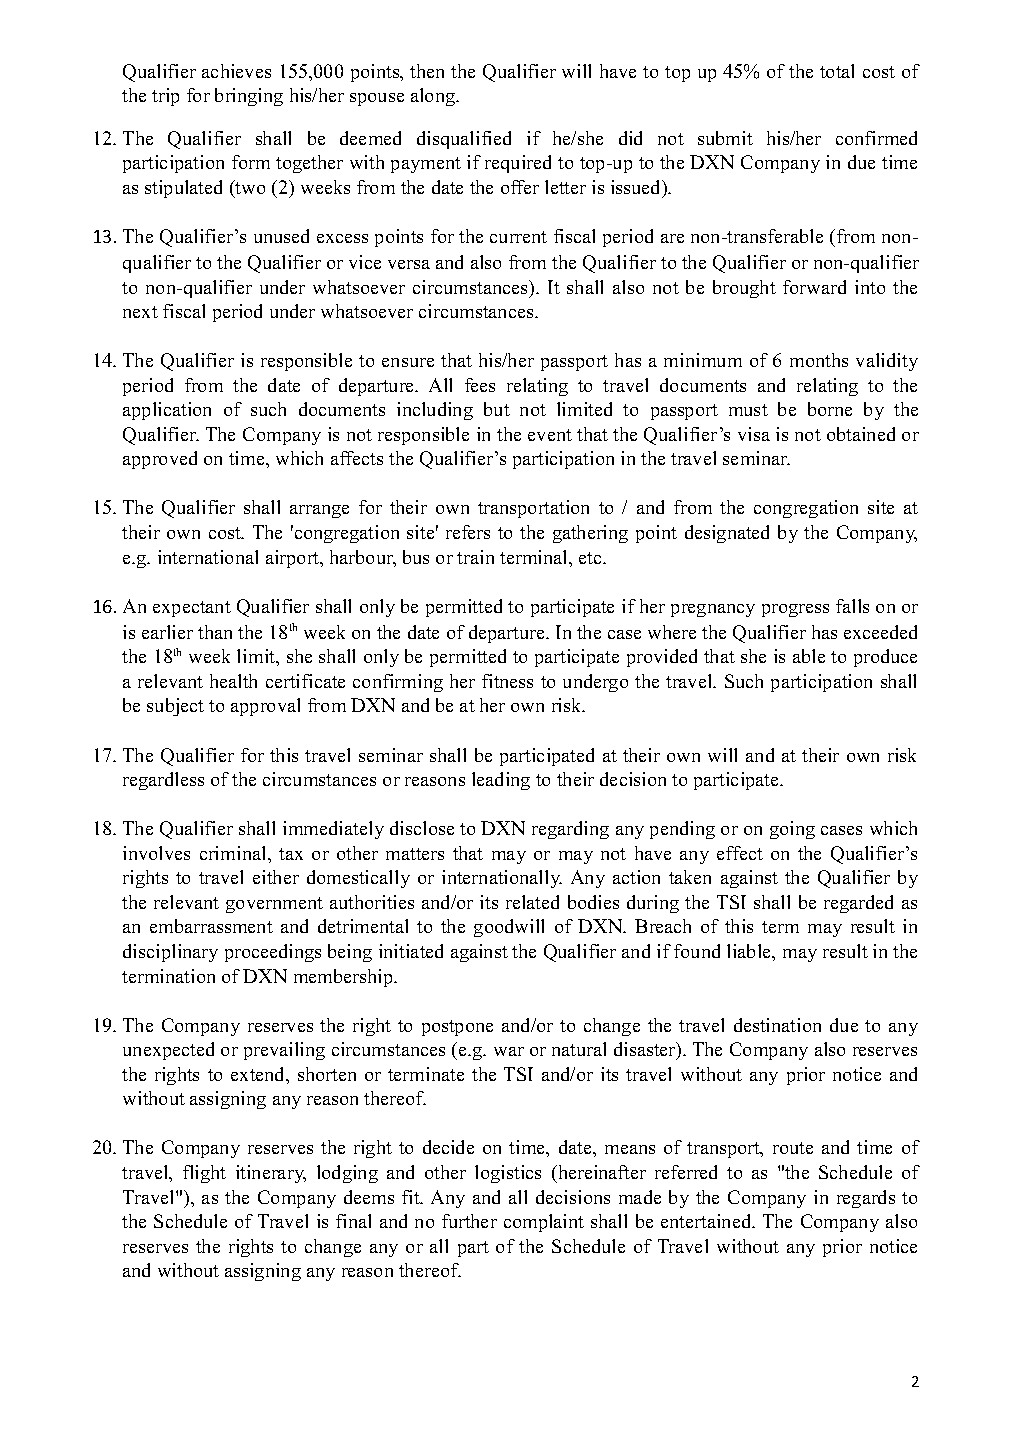 The height and width of the screenshot is (1431, 1011). What do you see at coordinates (837, 71) in the screenshot?
I see `total` at bounding box center [837, 71].
